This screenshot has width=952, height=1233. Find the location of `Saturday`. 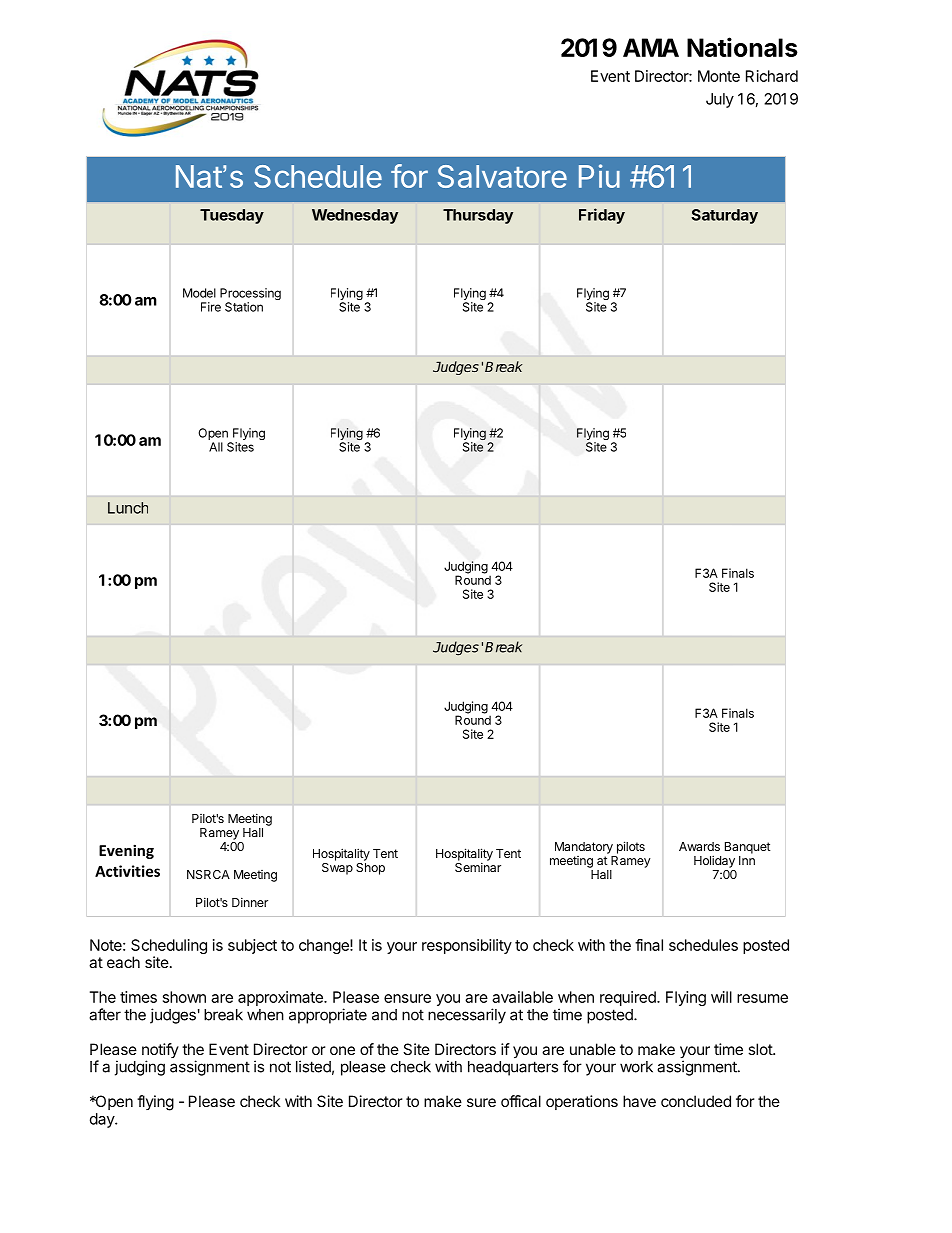

Saturday is located at coordinates (724, 216).
